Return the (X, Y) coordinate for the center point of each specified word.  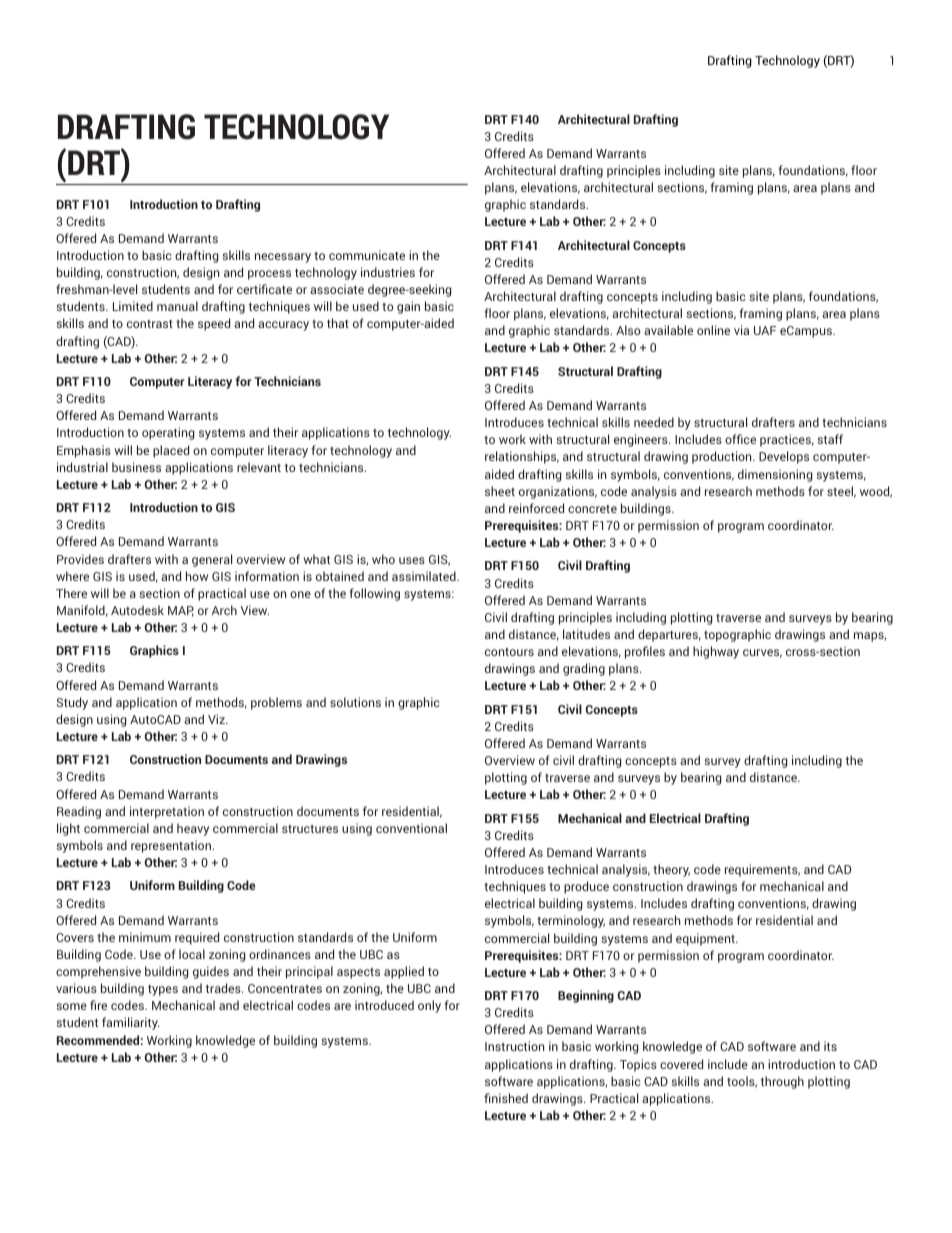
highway (716, 652)
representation (172, 846)
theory (671, 870)
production (723, 457)
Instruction (514, 1046)
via (741, 330)
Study (72, 703)
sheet (500, 491)
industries (388, 272)
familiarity (130, 1023)
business (136, 467)
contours (509, 652)
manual (177, 306)
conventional (411, 828)
